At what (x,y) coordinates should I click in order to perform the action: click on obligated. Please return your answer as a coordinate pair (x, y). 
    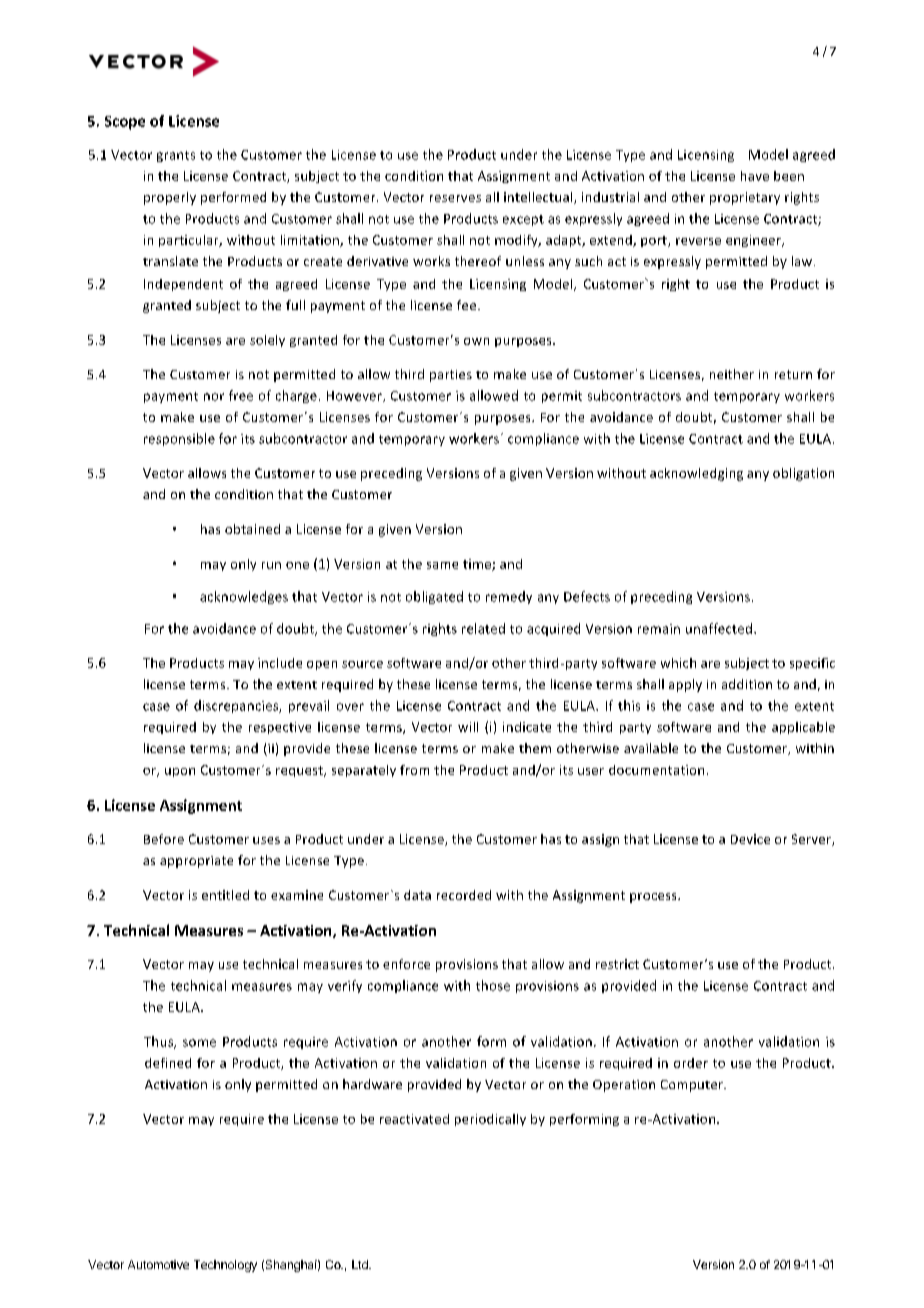
    Looking at the image, I should click on (434, 597).
